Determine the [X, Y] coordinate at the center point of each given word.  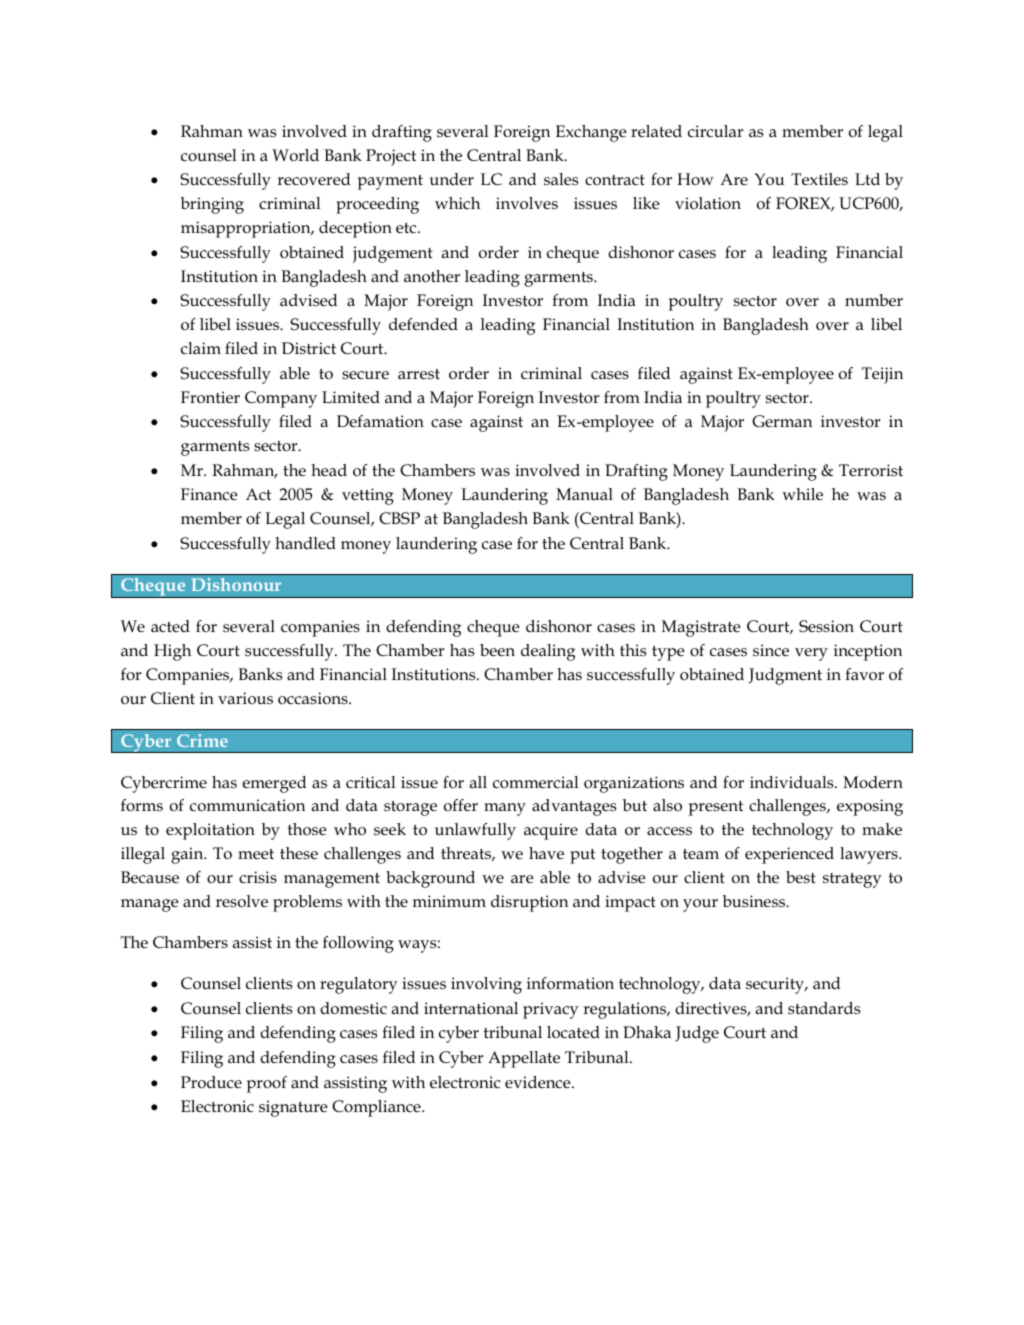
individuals [793, 782]
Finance [209, 494]
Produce [211, 1082]
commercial [535, 782]
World [295, 155]
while [802, 494]
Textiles [819, 179]
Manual [584, 494]
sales [561, 179]
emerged [274, 784]
